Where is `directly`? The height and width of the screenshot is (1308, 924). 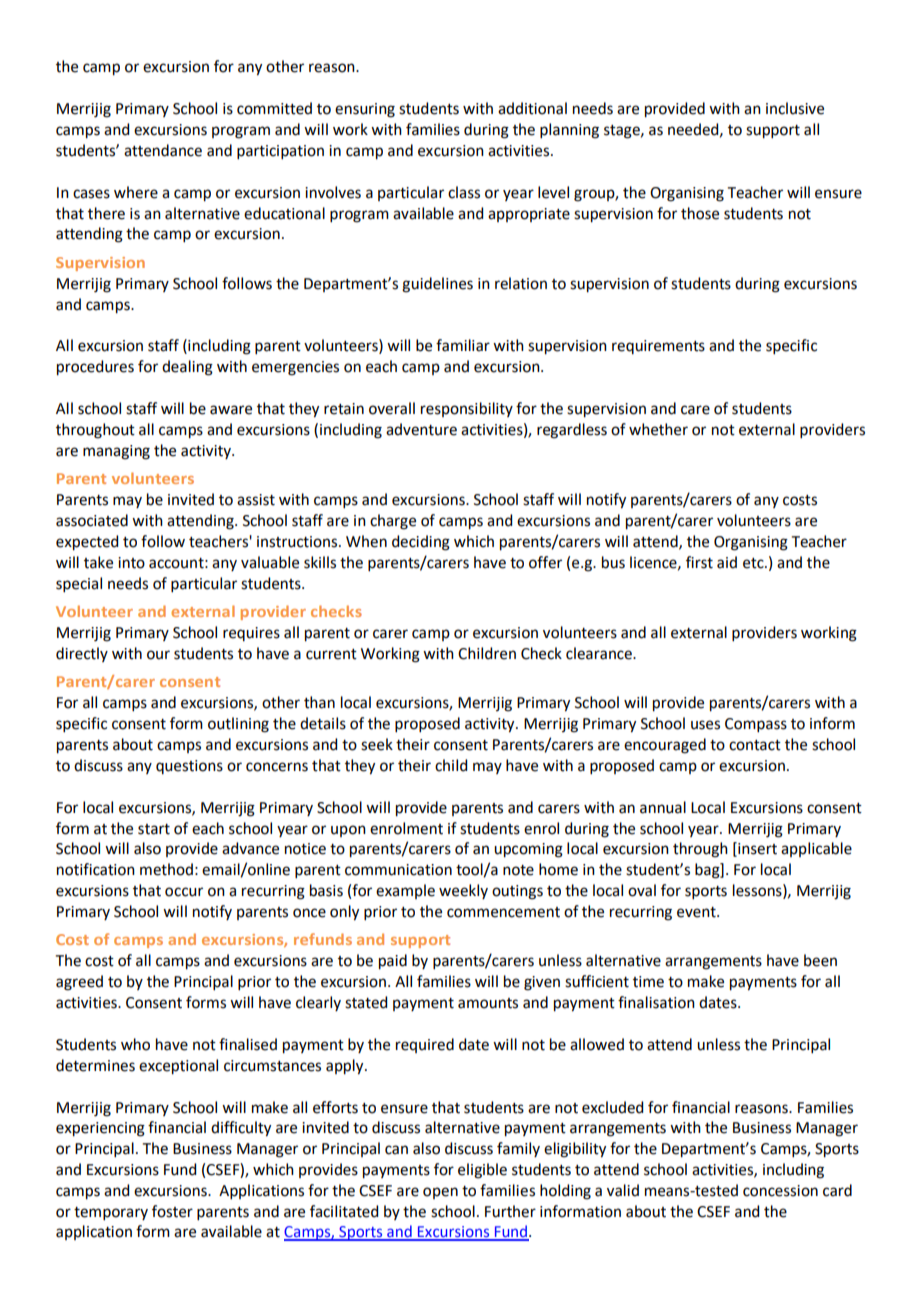
directly is located at coordinates (82, 654).
